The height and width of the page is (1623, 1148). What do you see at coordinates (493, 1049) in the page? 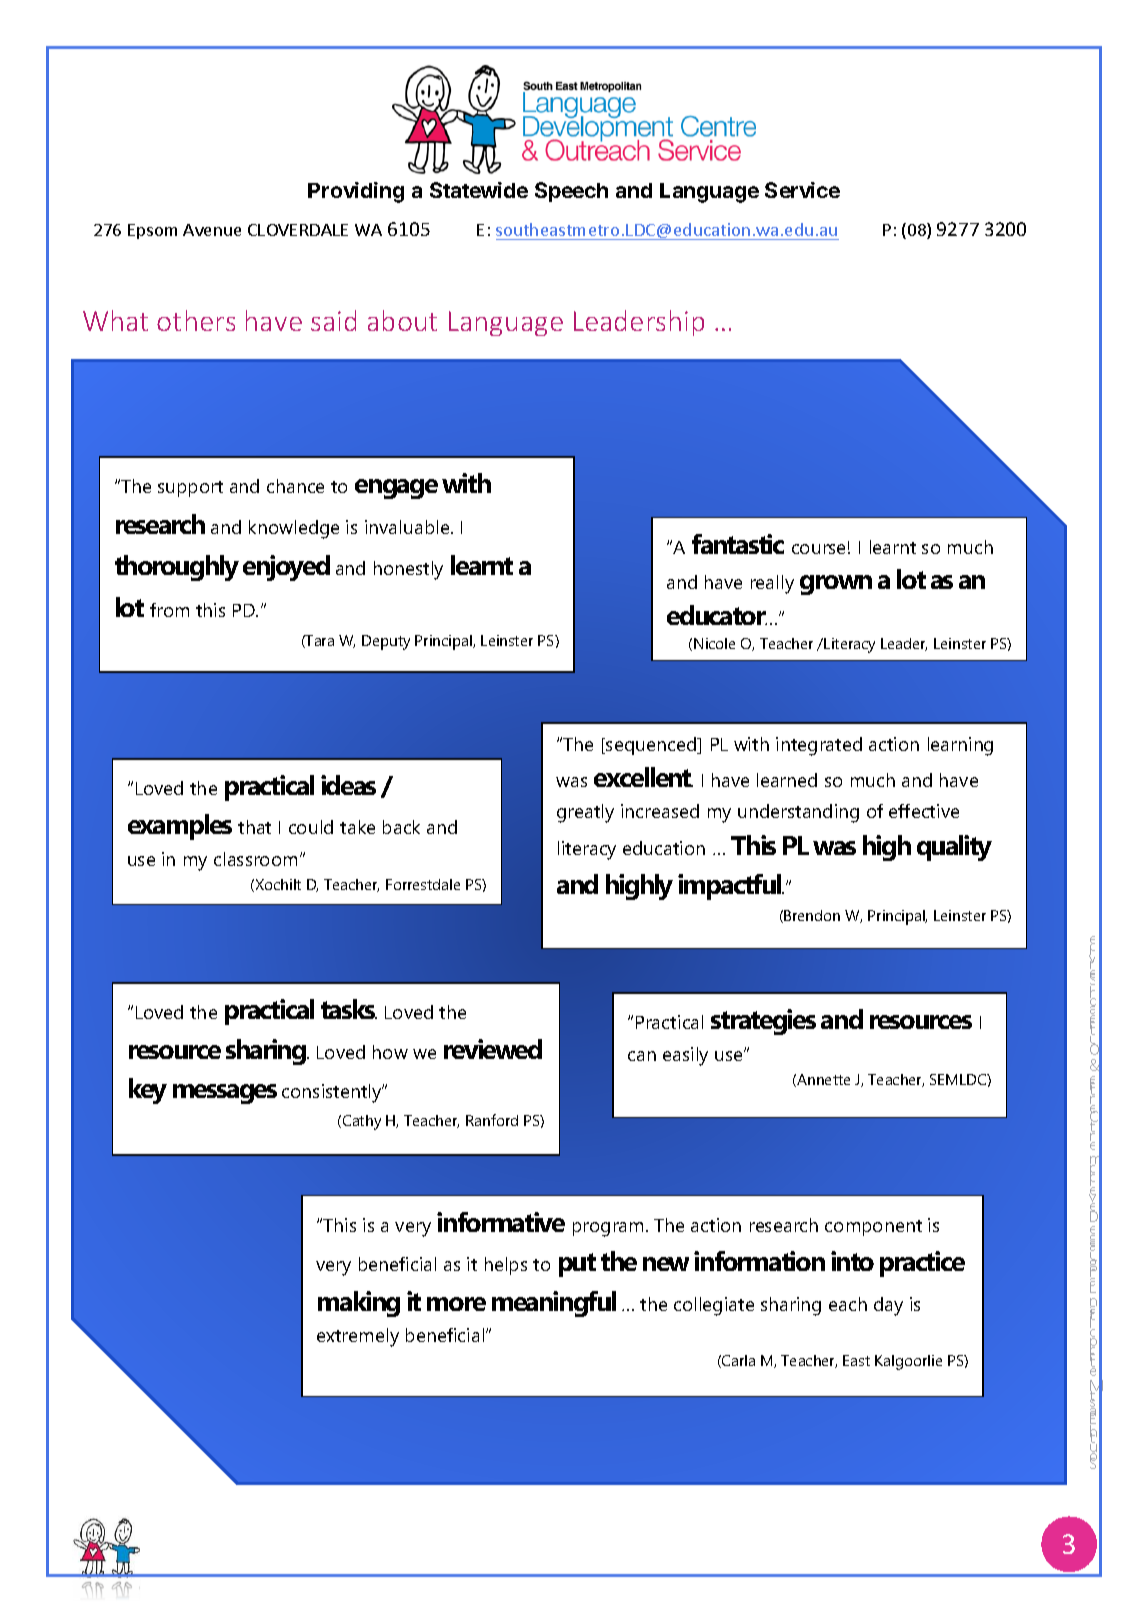
I see `reviewed` at bounding box center [493, 1049].
